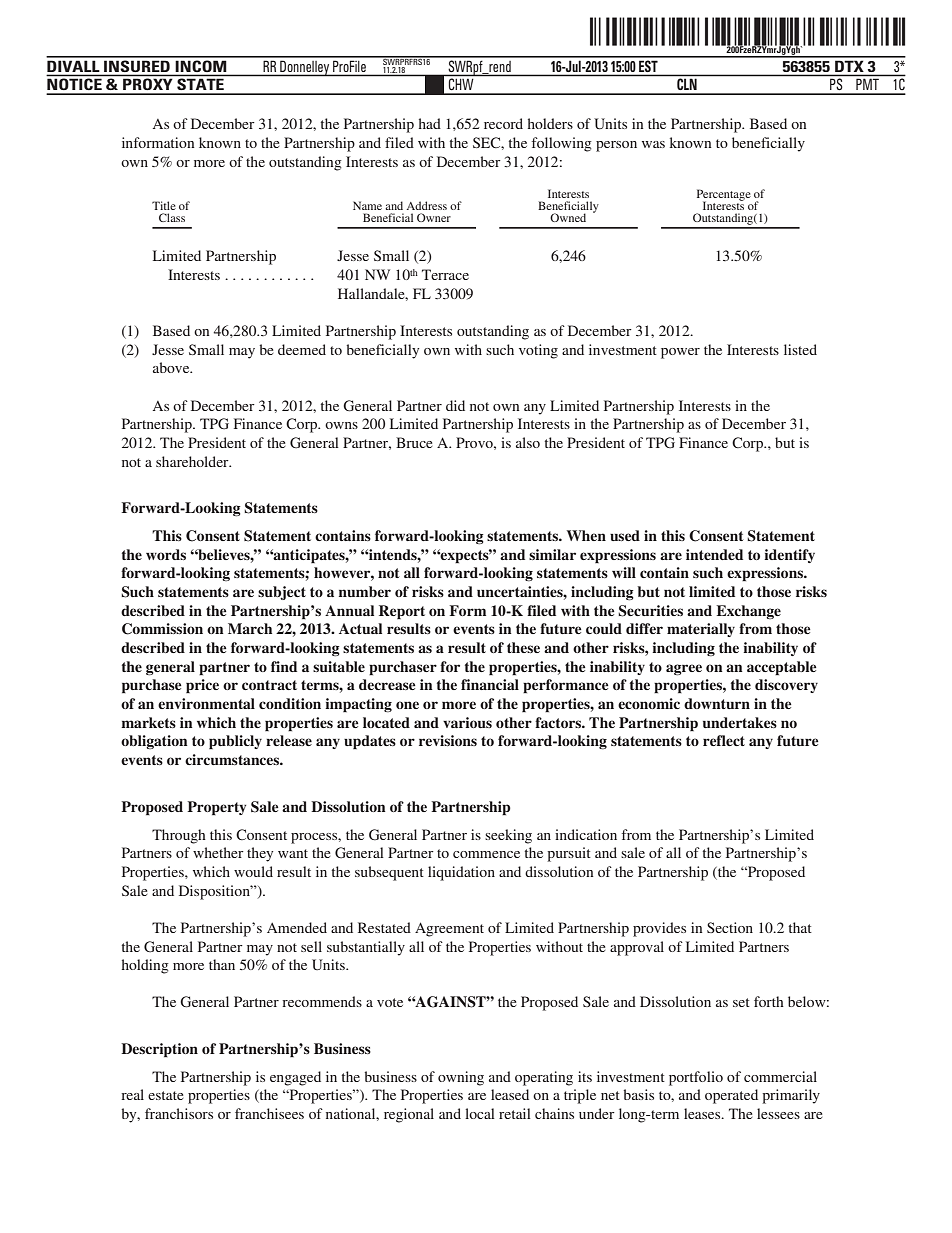  I want to click on Percentage, so click(724, 196).
